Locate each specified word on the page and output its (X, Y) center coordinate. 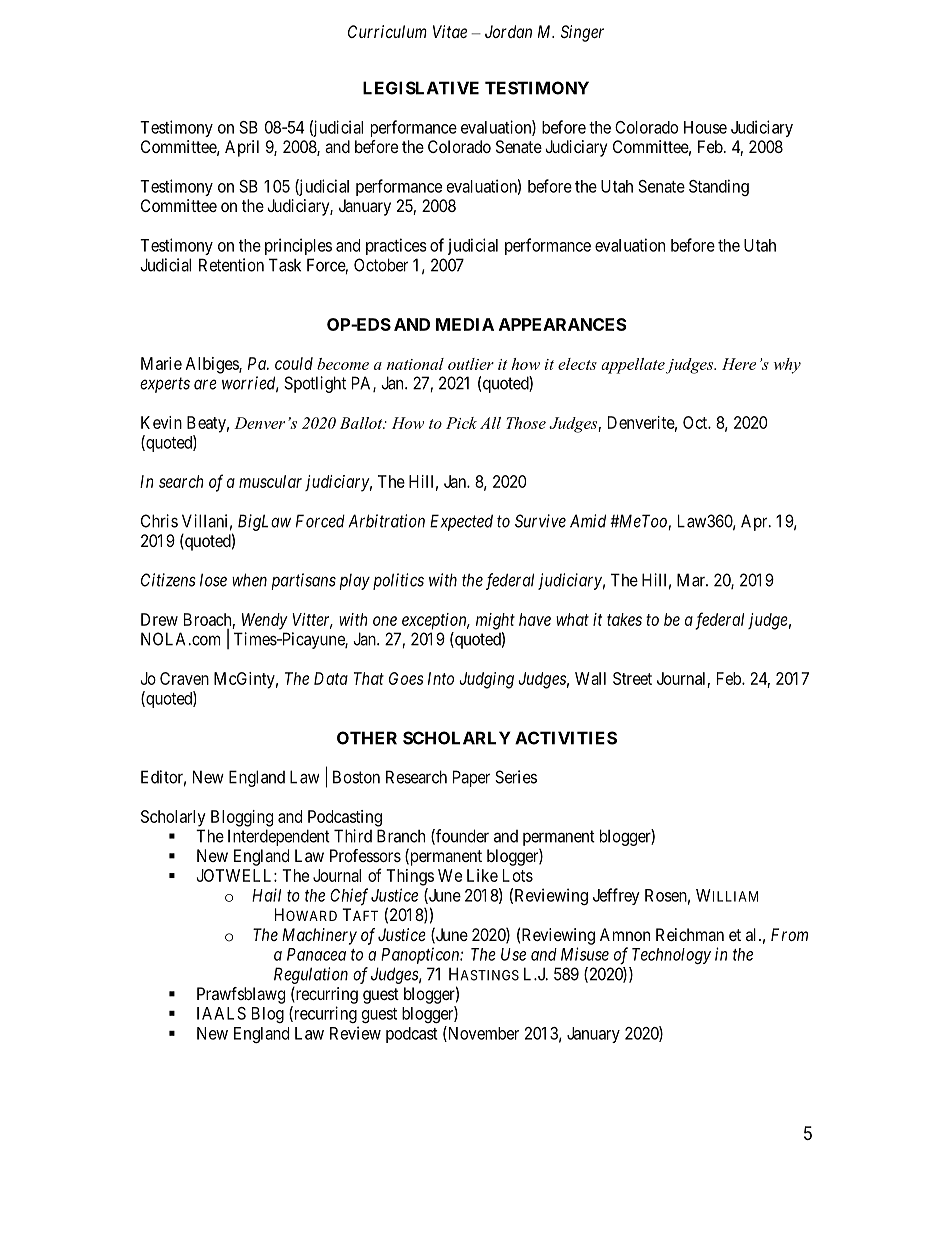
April (242, 148)
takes (624, 619)
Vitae (450, 31)
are (205, 384)
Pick (461, 423)
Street (632, 678)
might (495, 621)
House (705, 127)
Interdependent (279, 837)
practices (396, 246)
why (787, 366)
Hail (266, 895)
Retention (231, 265)
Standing (719, 187)
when (249, 580)
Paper (471, 778)
